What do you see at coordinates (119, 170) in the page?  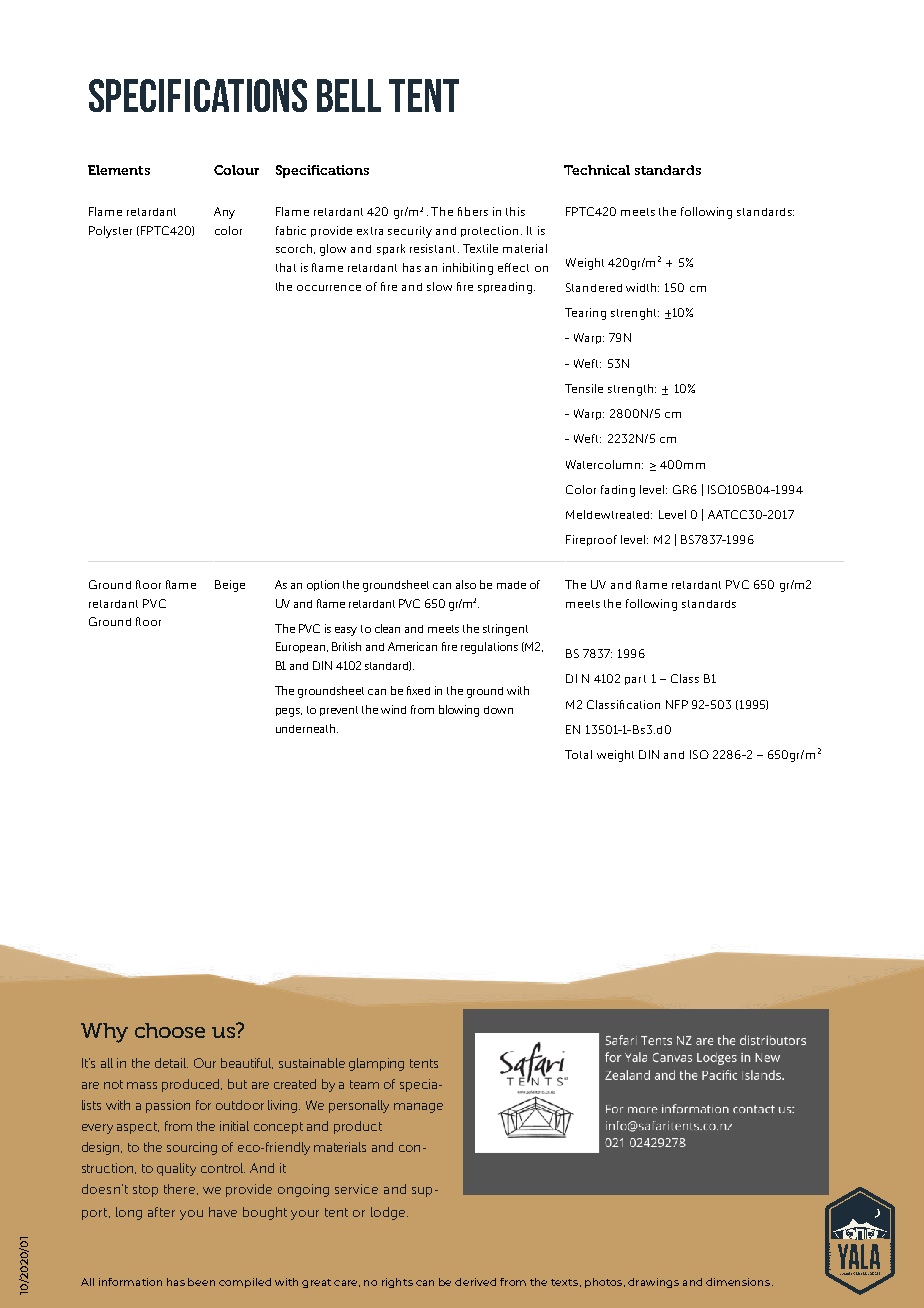 I see `Elements` at bounding box center [119, 170].
